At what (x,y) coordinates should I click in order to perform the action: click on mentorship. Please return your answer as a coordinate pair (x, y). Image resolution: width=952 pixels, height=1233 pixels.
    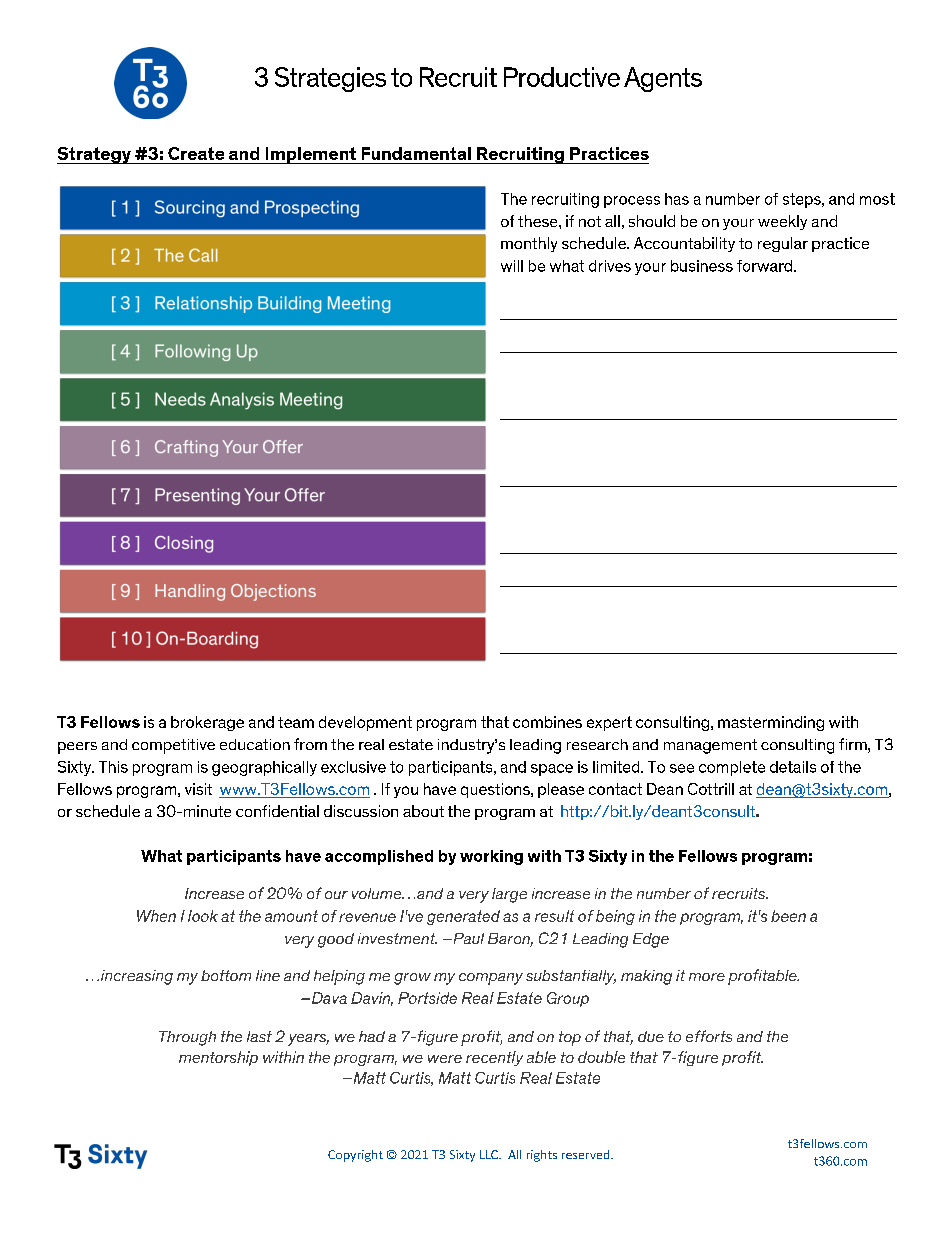
    Looking at the image, I should click on (218, 1058).
